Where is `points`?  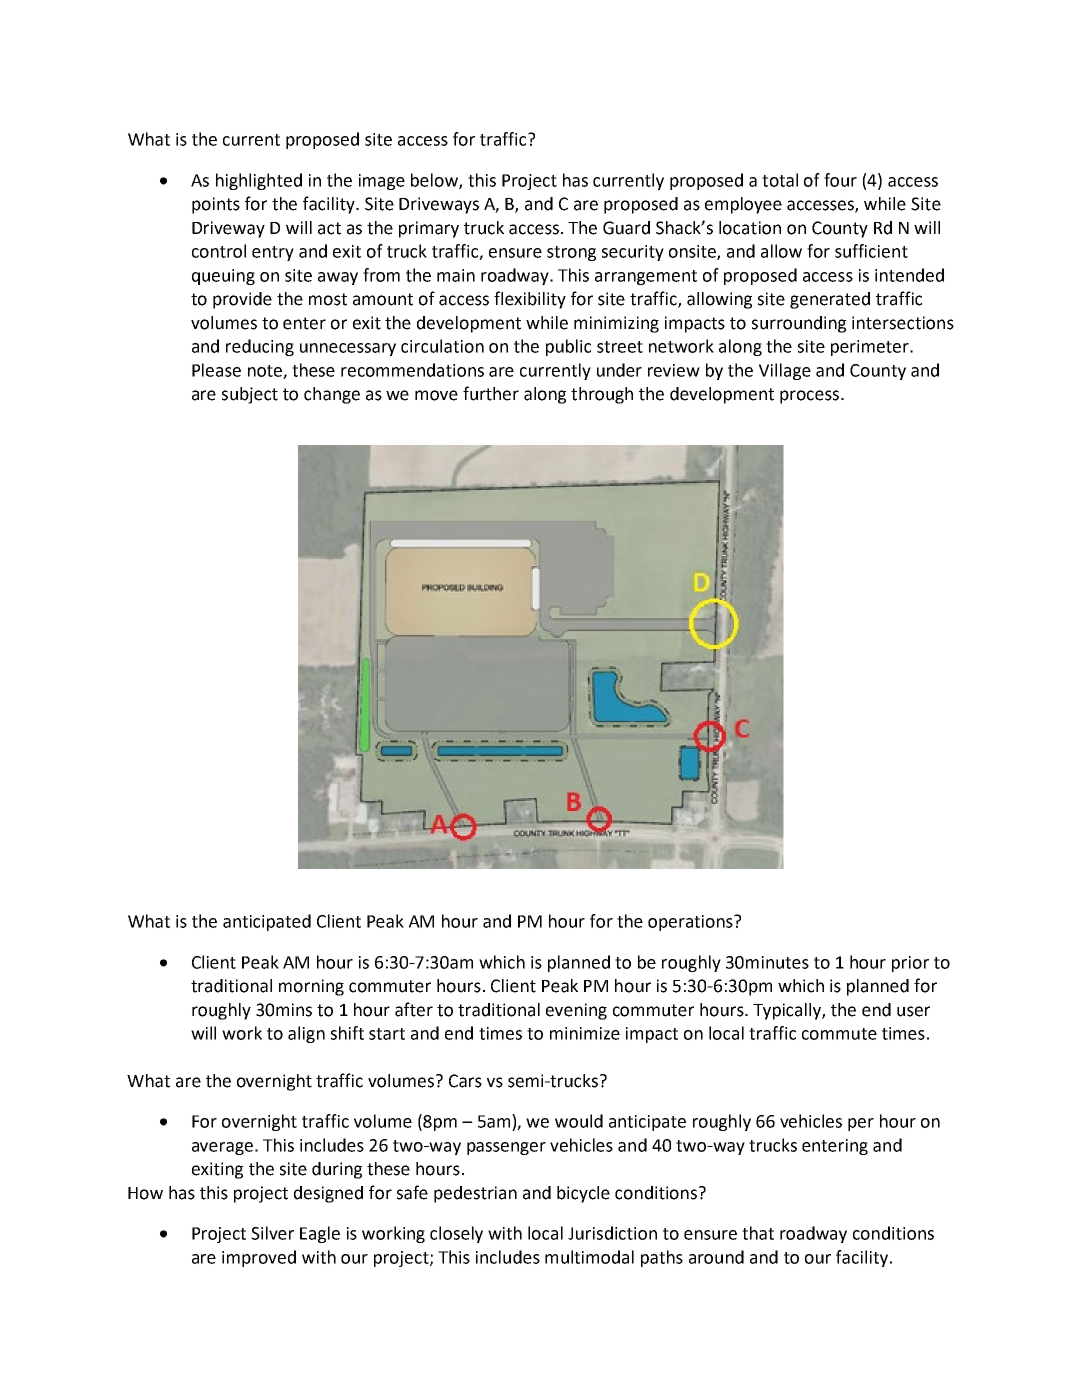 points is located at coordinates (216, 205).
